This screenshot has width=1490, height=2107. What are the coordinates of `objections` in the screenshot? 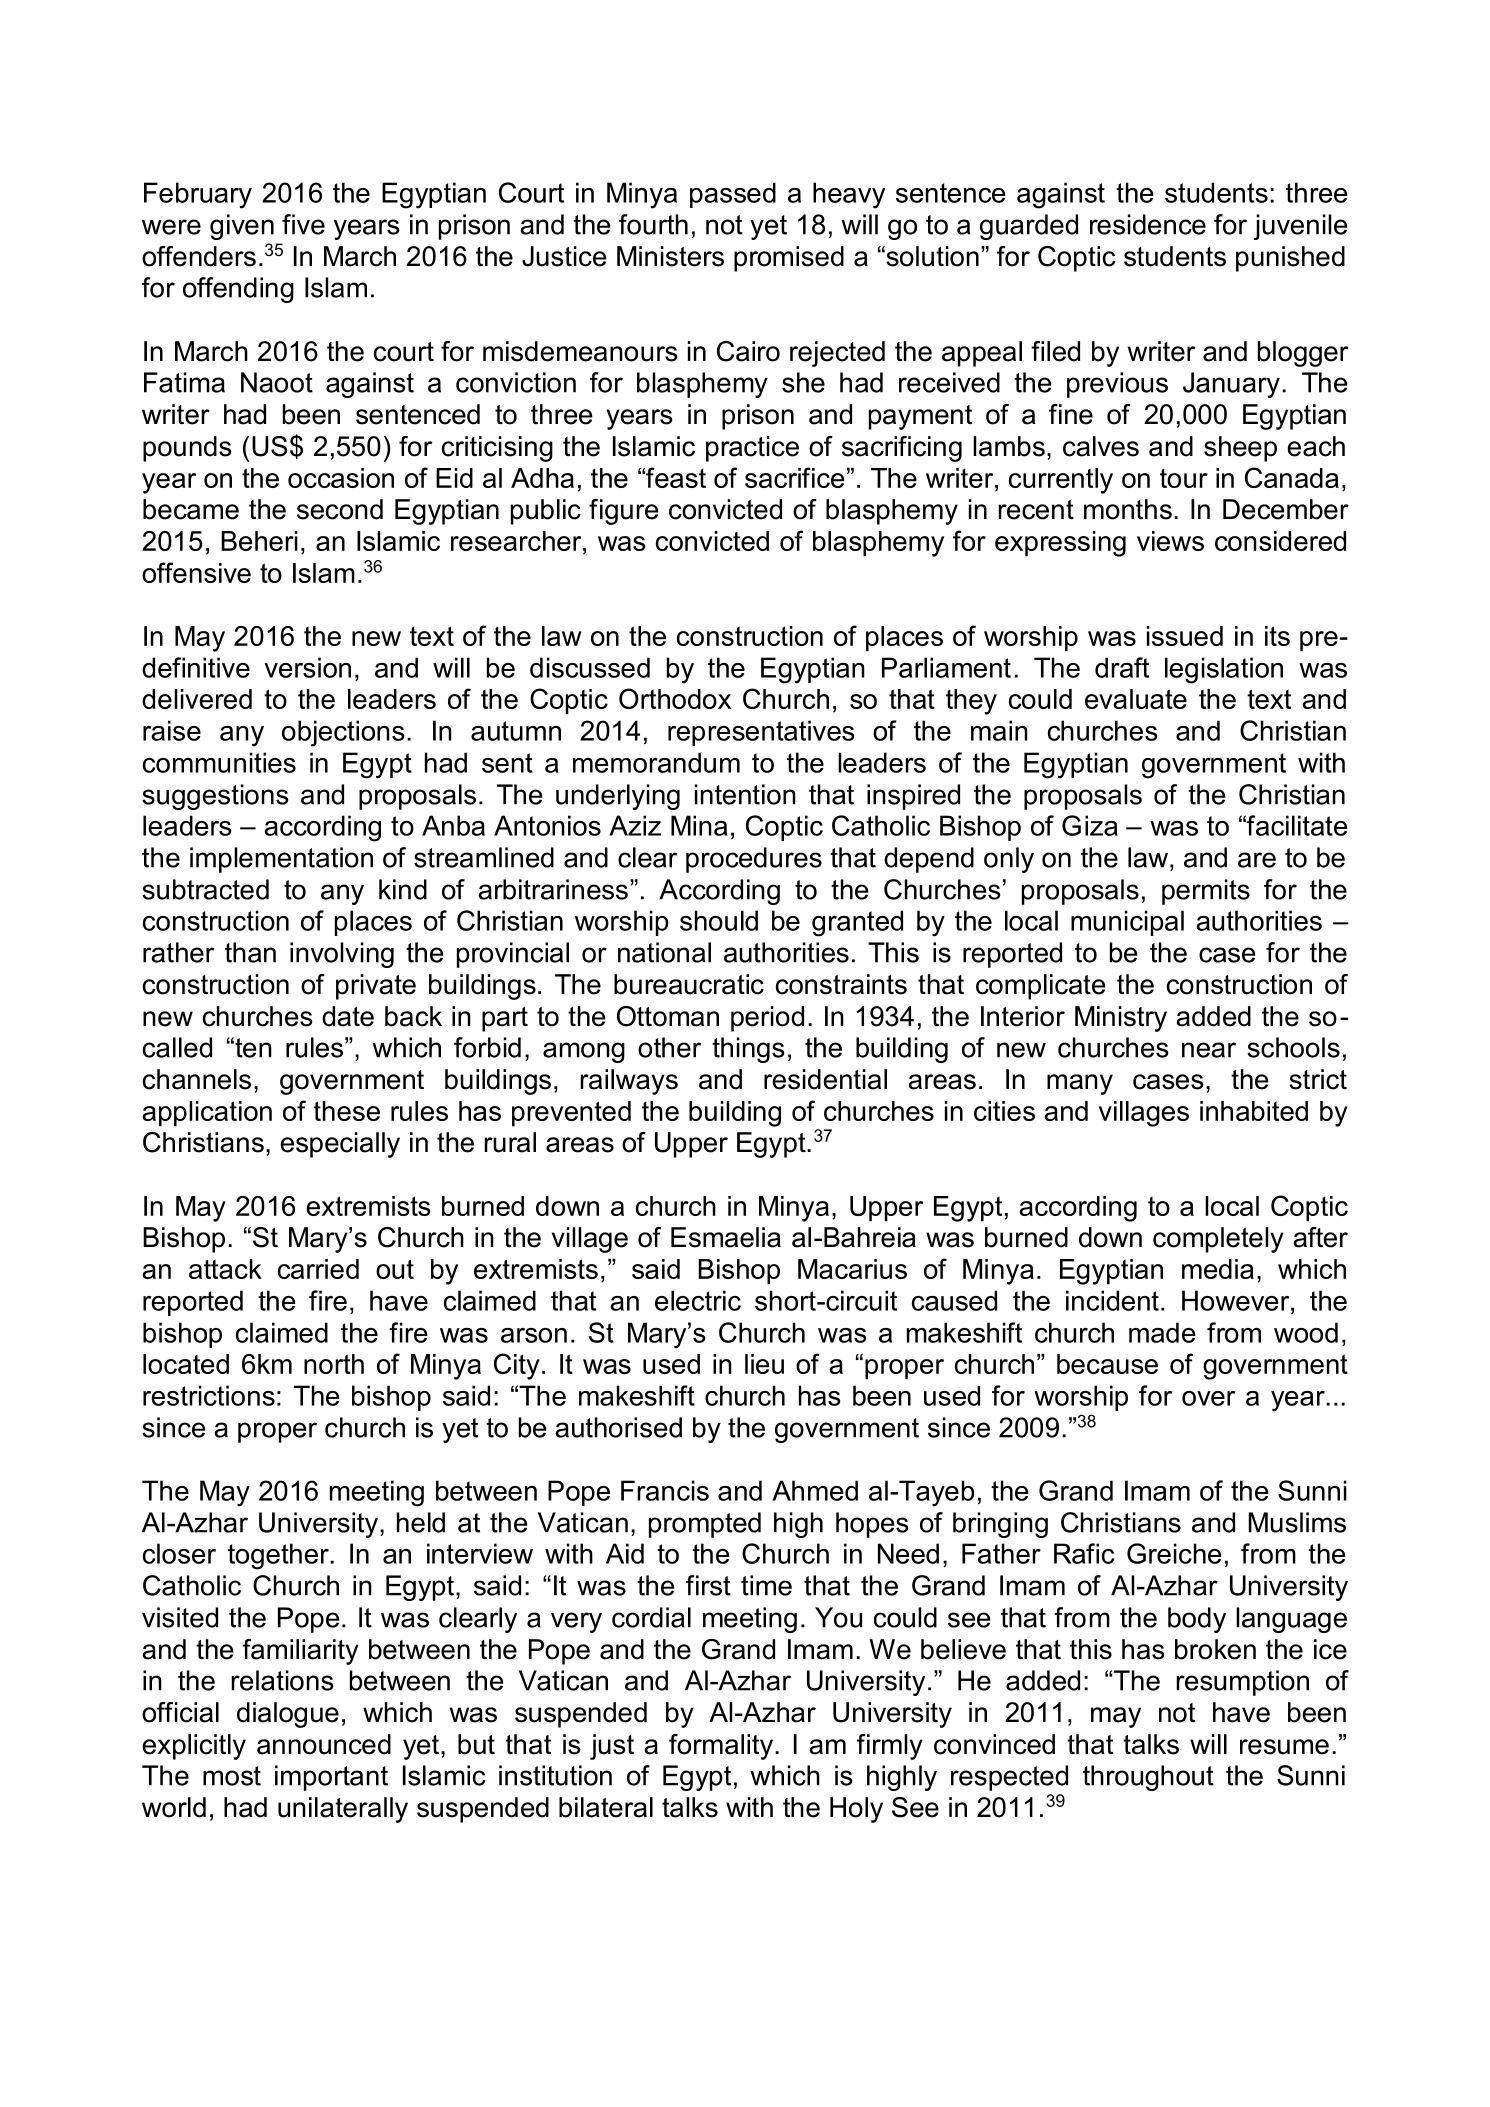 It's located at (343, 733).
